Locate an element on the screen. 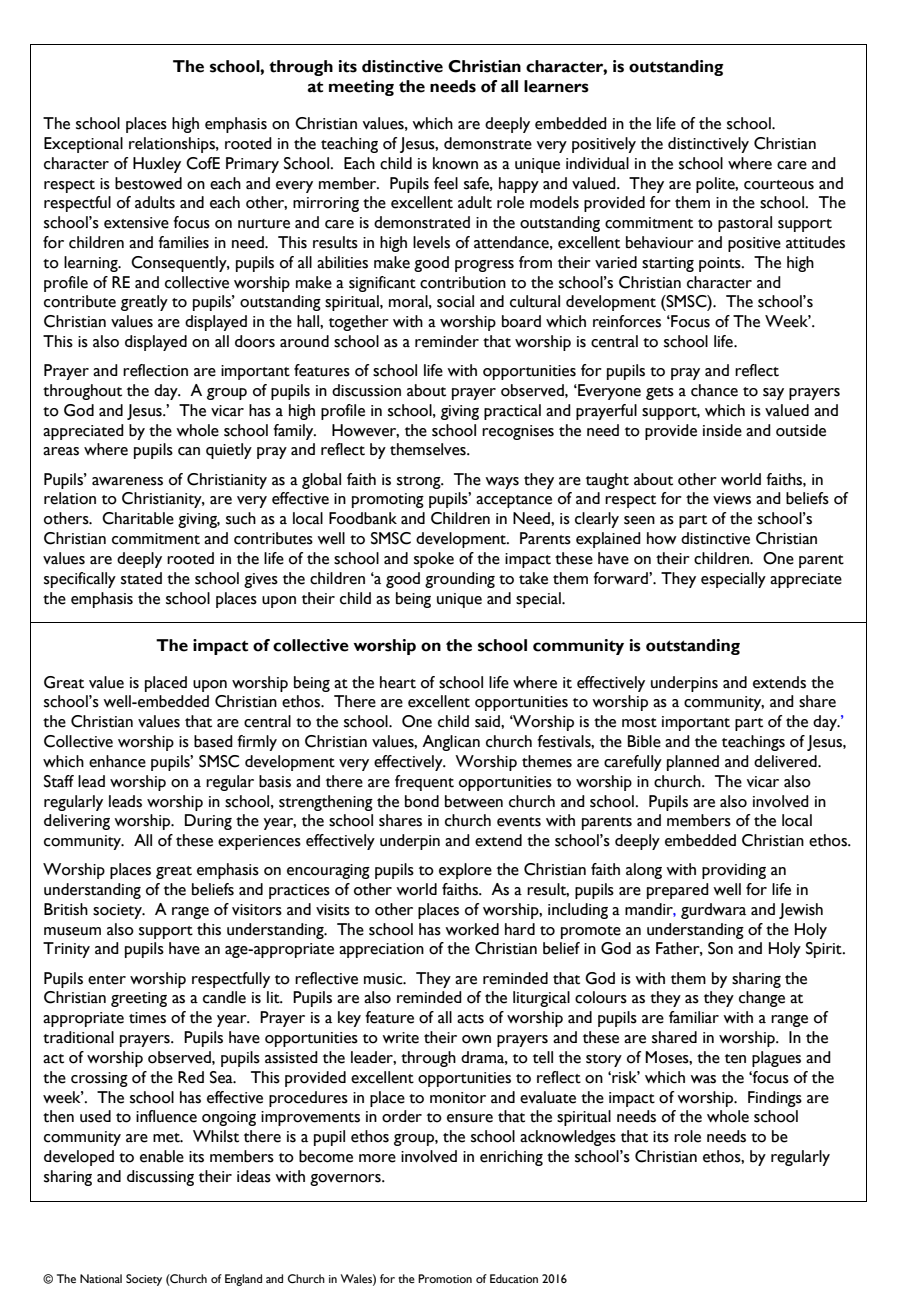 The width and height of the screenshot is (924, 1309). greeting is located at coordinates (139, 999).
